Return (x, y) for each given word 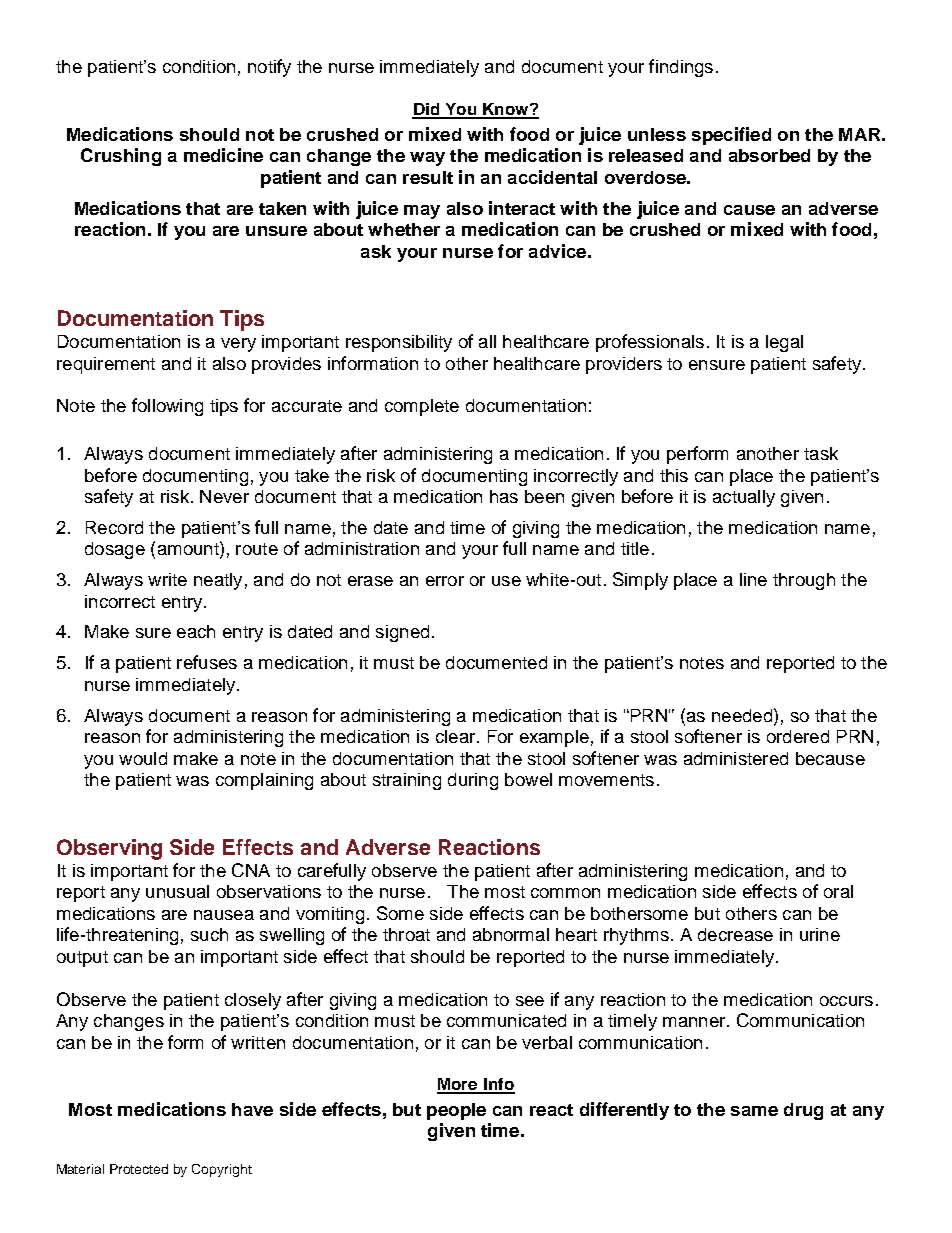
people (456, 1111)
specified (731, 136)
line (753, 579)
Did (427, 110)
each (196, 631)
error (445, 581)
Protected (139, 1169)
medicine (223, 155)
